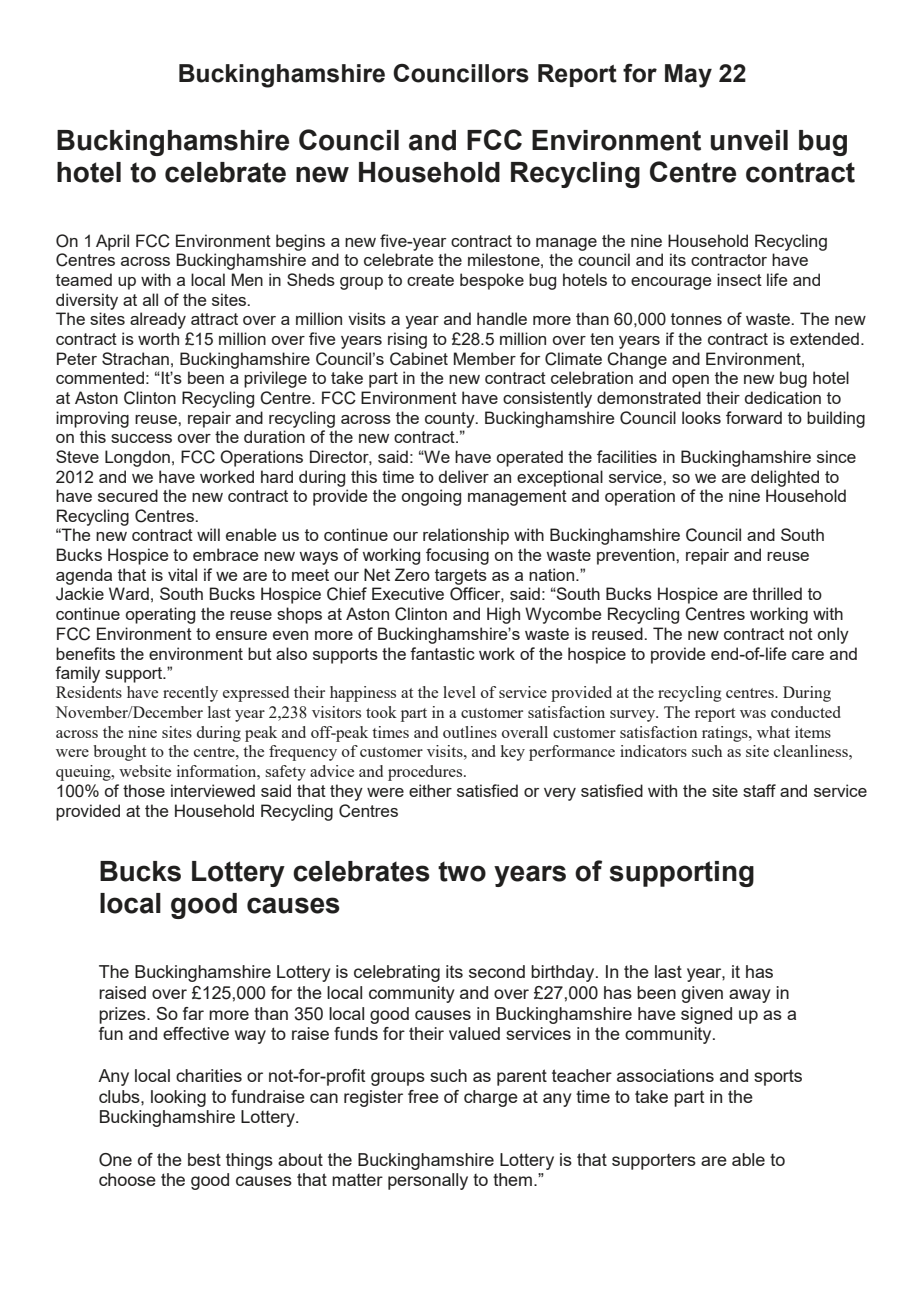  Describe the element at coordinates (749, 140) in the screenshot. I see `unveil` at that location.
